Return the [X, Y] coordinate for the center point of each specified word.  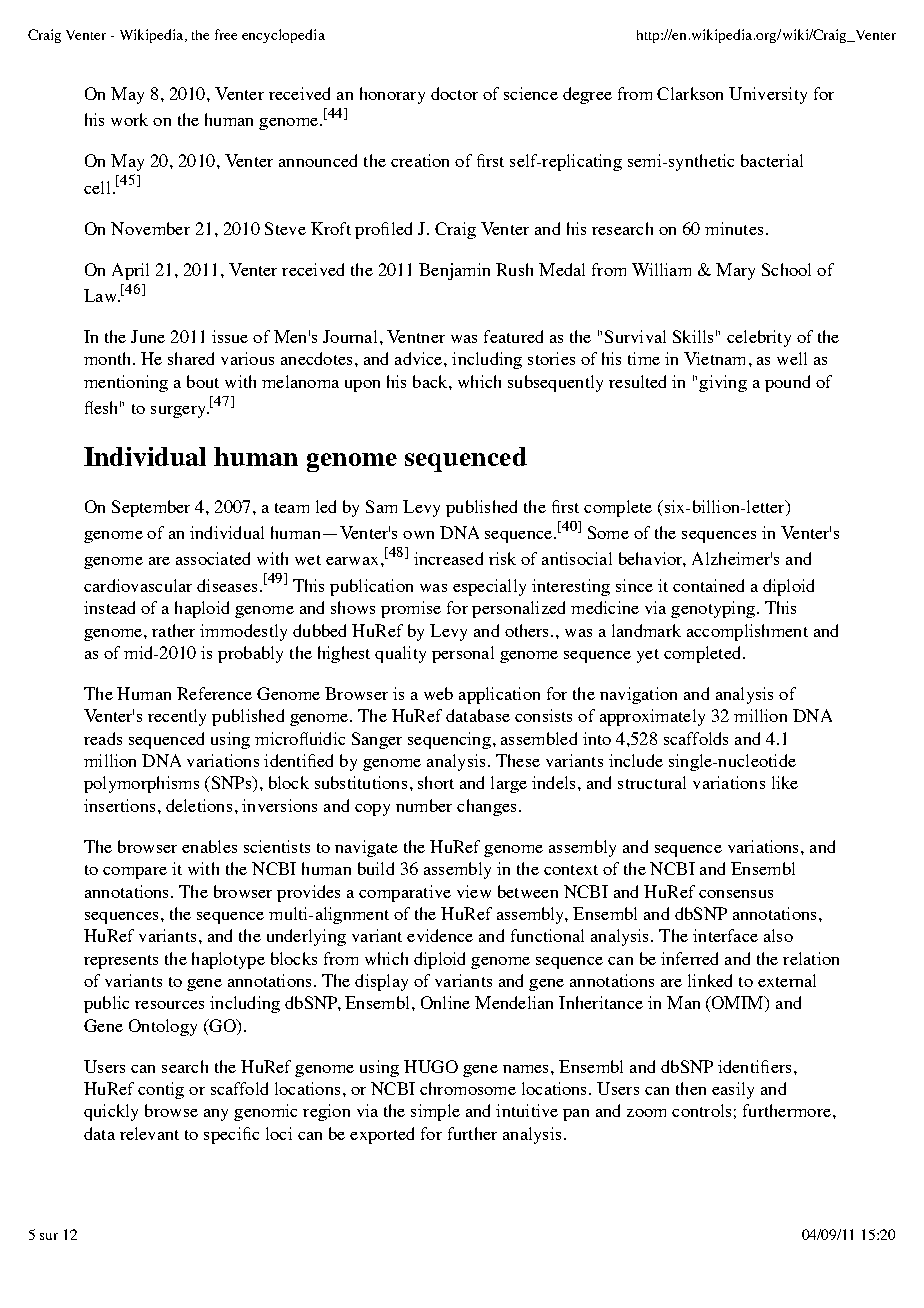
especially [489, 587]
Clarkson [690, 93]
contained [708, 585]
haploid [202, 609]
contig [161, 1090]
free [226, 34]
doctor [454, 93]
